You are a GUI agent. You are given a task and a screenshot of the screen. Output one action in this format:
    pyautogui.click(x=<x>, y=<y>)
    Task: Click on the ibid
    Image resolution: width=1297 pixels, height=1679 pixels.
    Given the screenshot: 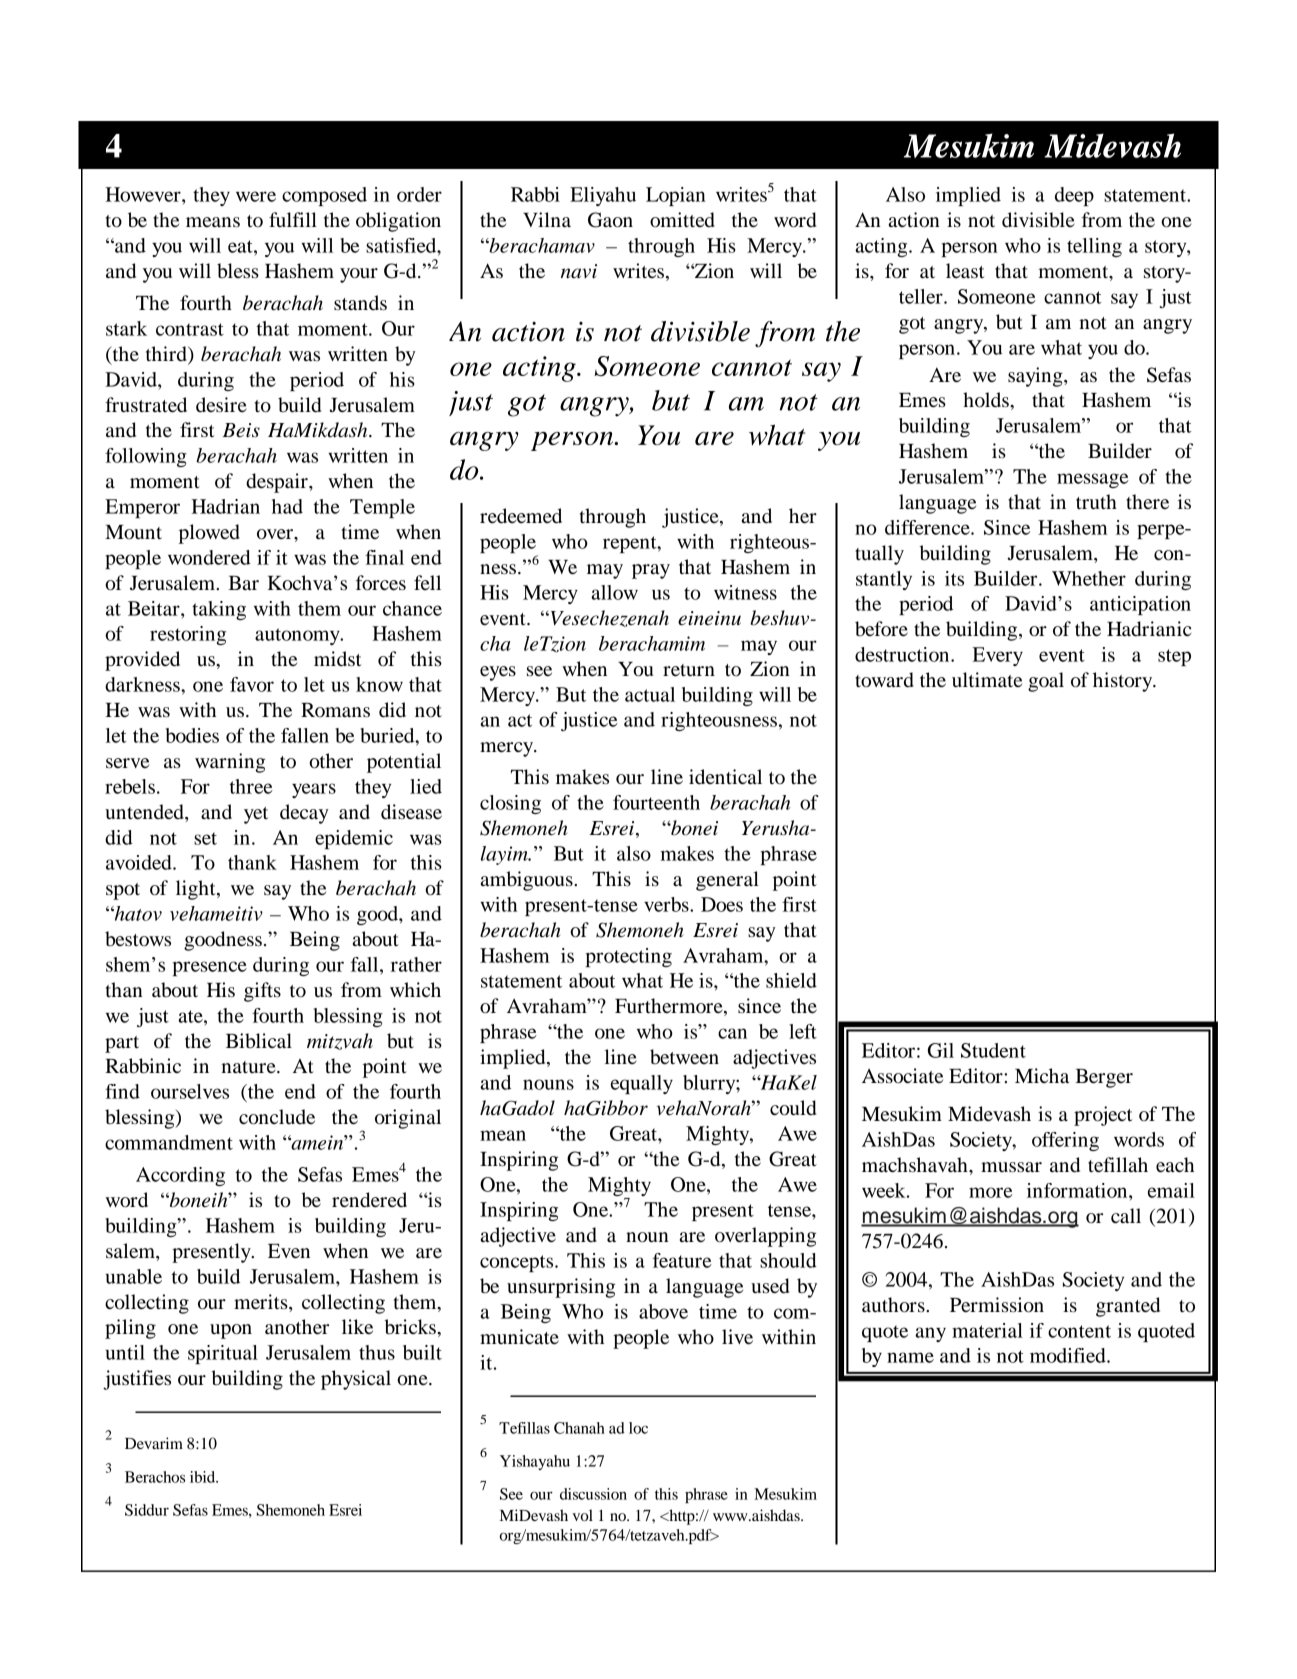 What is the action you would take?
    pyautogui.click(x=204, y=1477)
